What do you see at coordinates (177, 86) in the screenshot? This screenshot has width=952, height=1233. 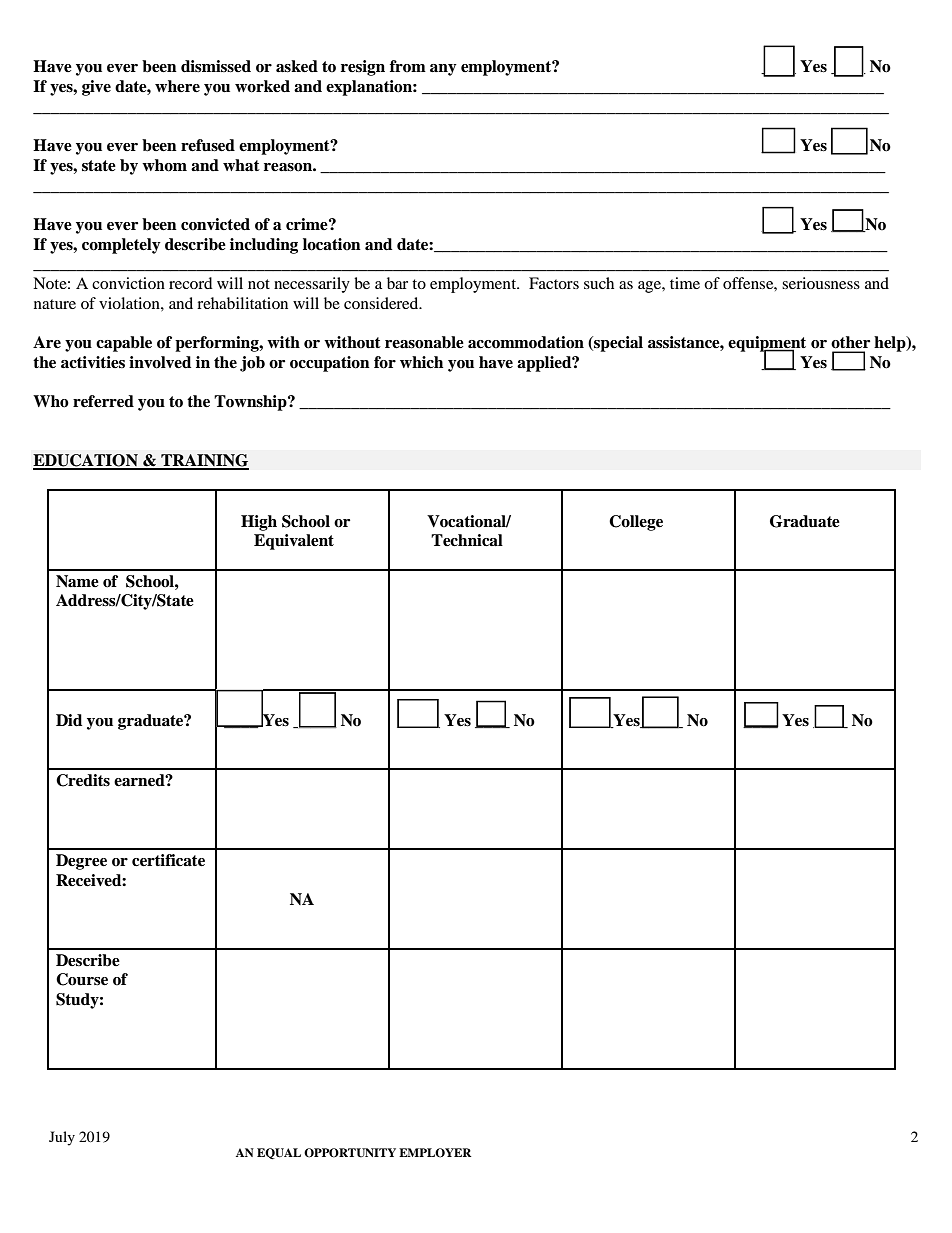 I see `where` at bounding box center [177, 86].
